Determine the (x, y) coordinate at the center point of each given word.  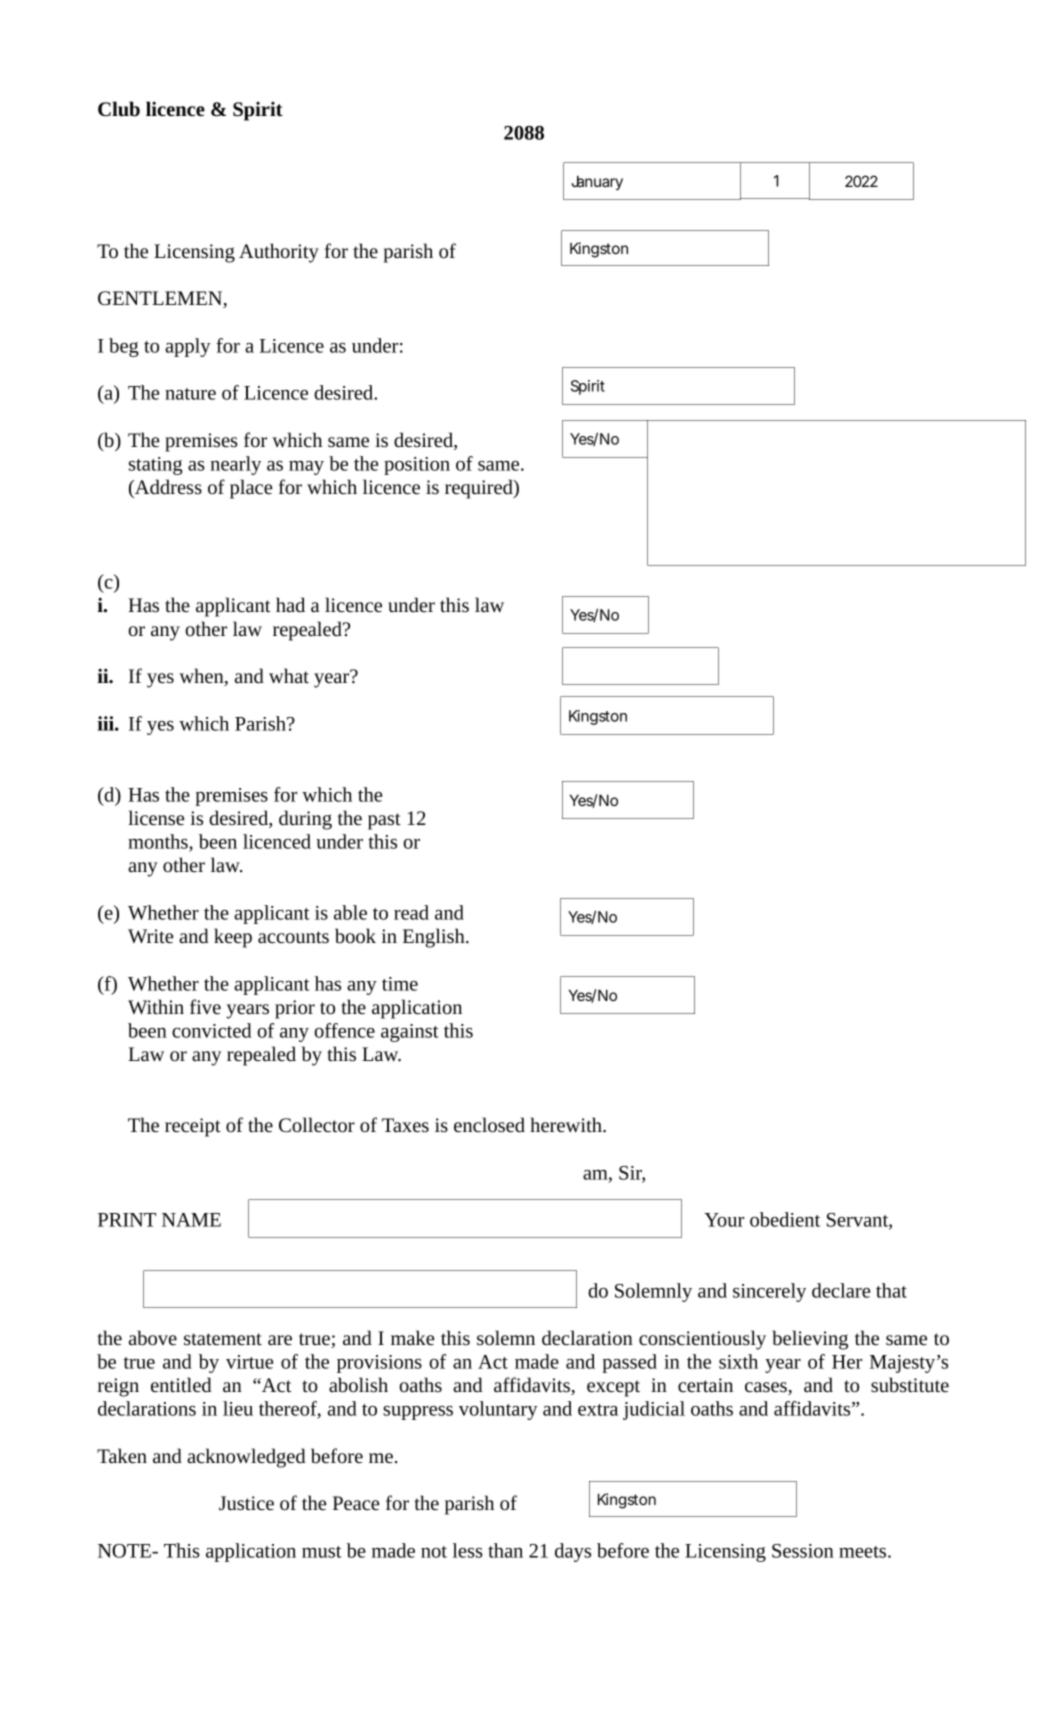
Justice (246, 1503)
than (505, 1550)
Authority (279, 253)
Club (119, 109)
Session (803, 1551)
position (417, 466)
